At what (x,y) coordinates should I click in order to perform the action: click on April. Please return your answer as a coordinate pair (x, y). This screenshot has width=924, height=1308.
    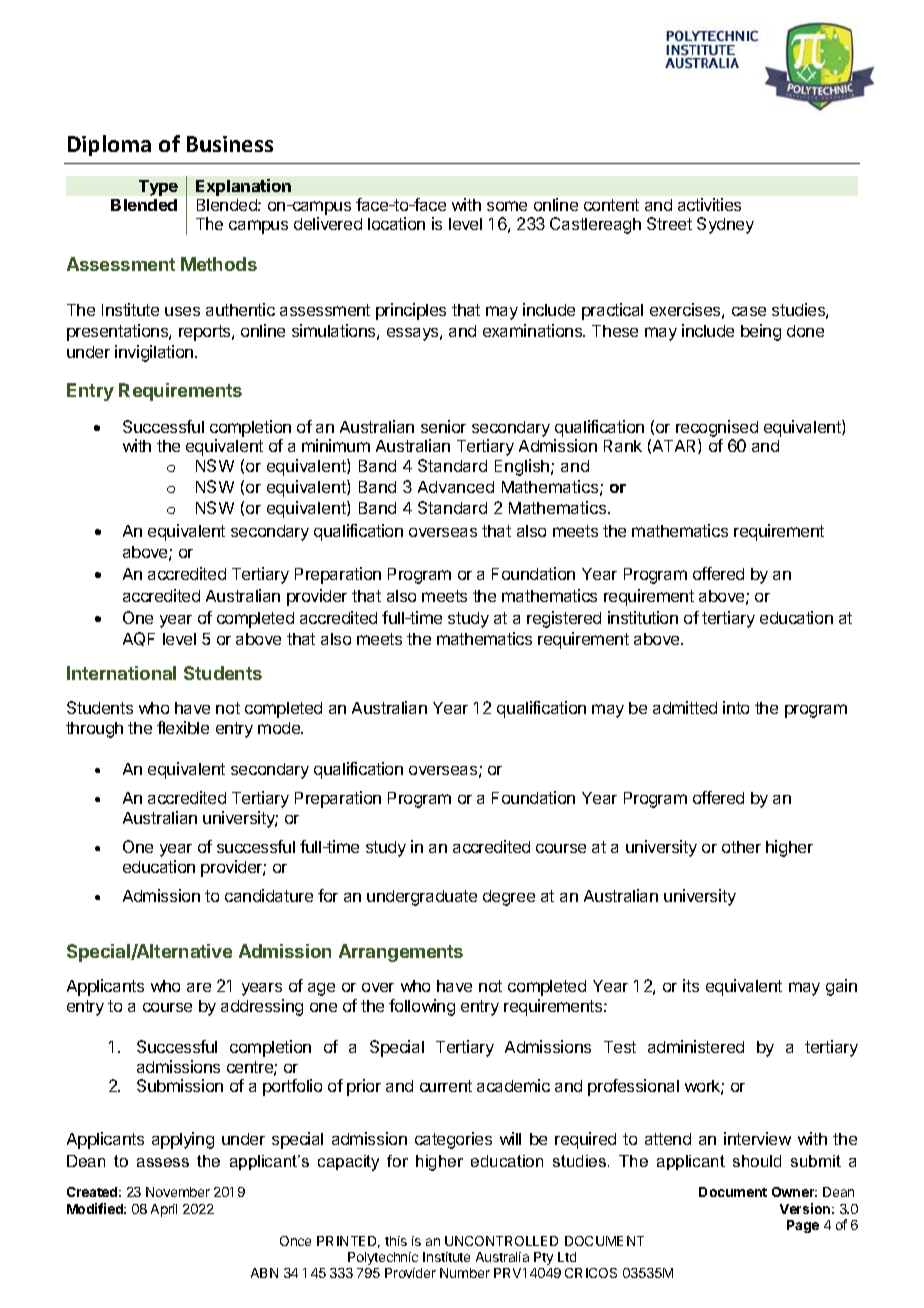
    Looking at the image, I should click on (164, 1210).
